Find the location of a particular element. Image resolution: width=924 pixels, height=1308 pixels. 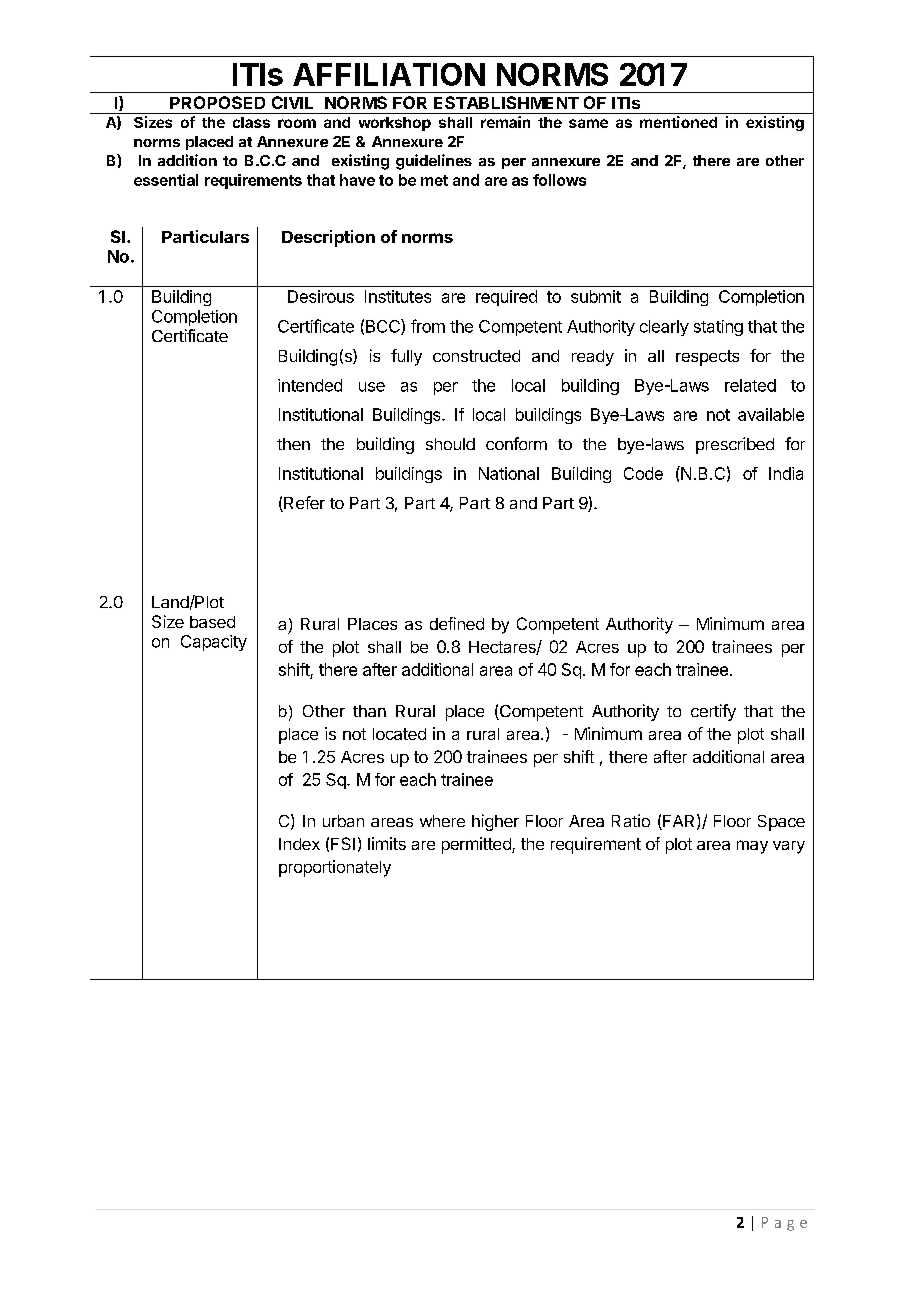

then is located at coordinates (293, 444).
